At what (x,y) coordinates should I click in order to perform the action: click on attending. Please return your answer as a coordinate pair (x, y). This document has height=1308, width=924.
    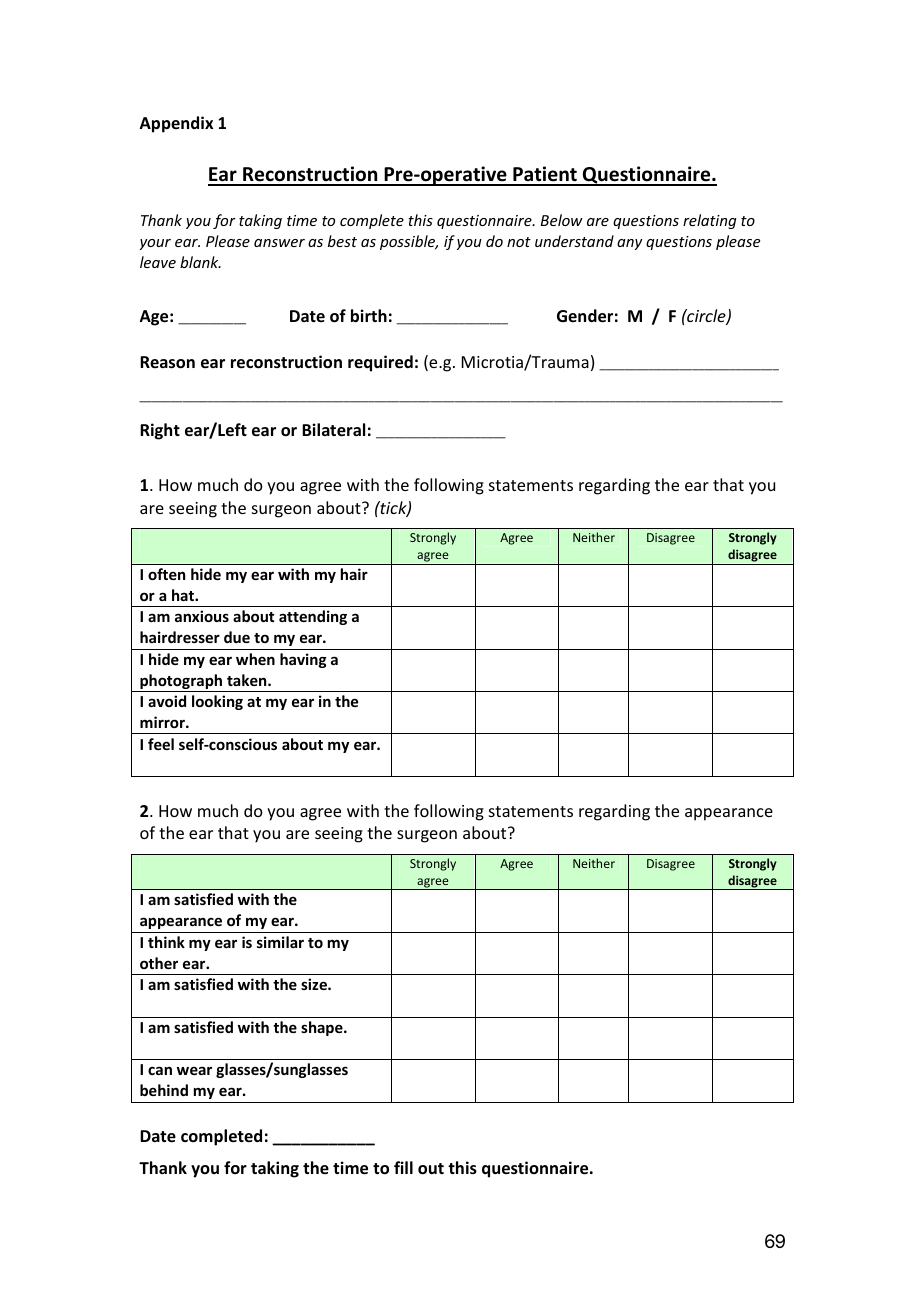
    Looking at the image, I should click on (313, 617).
